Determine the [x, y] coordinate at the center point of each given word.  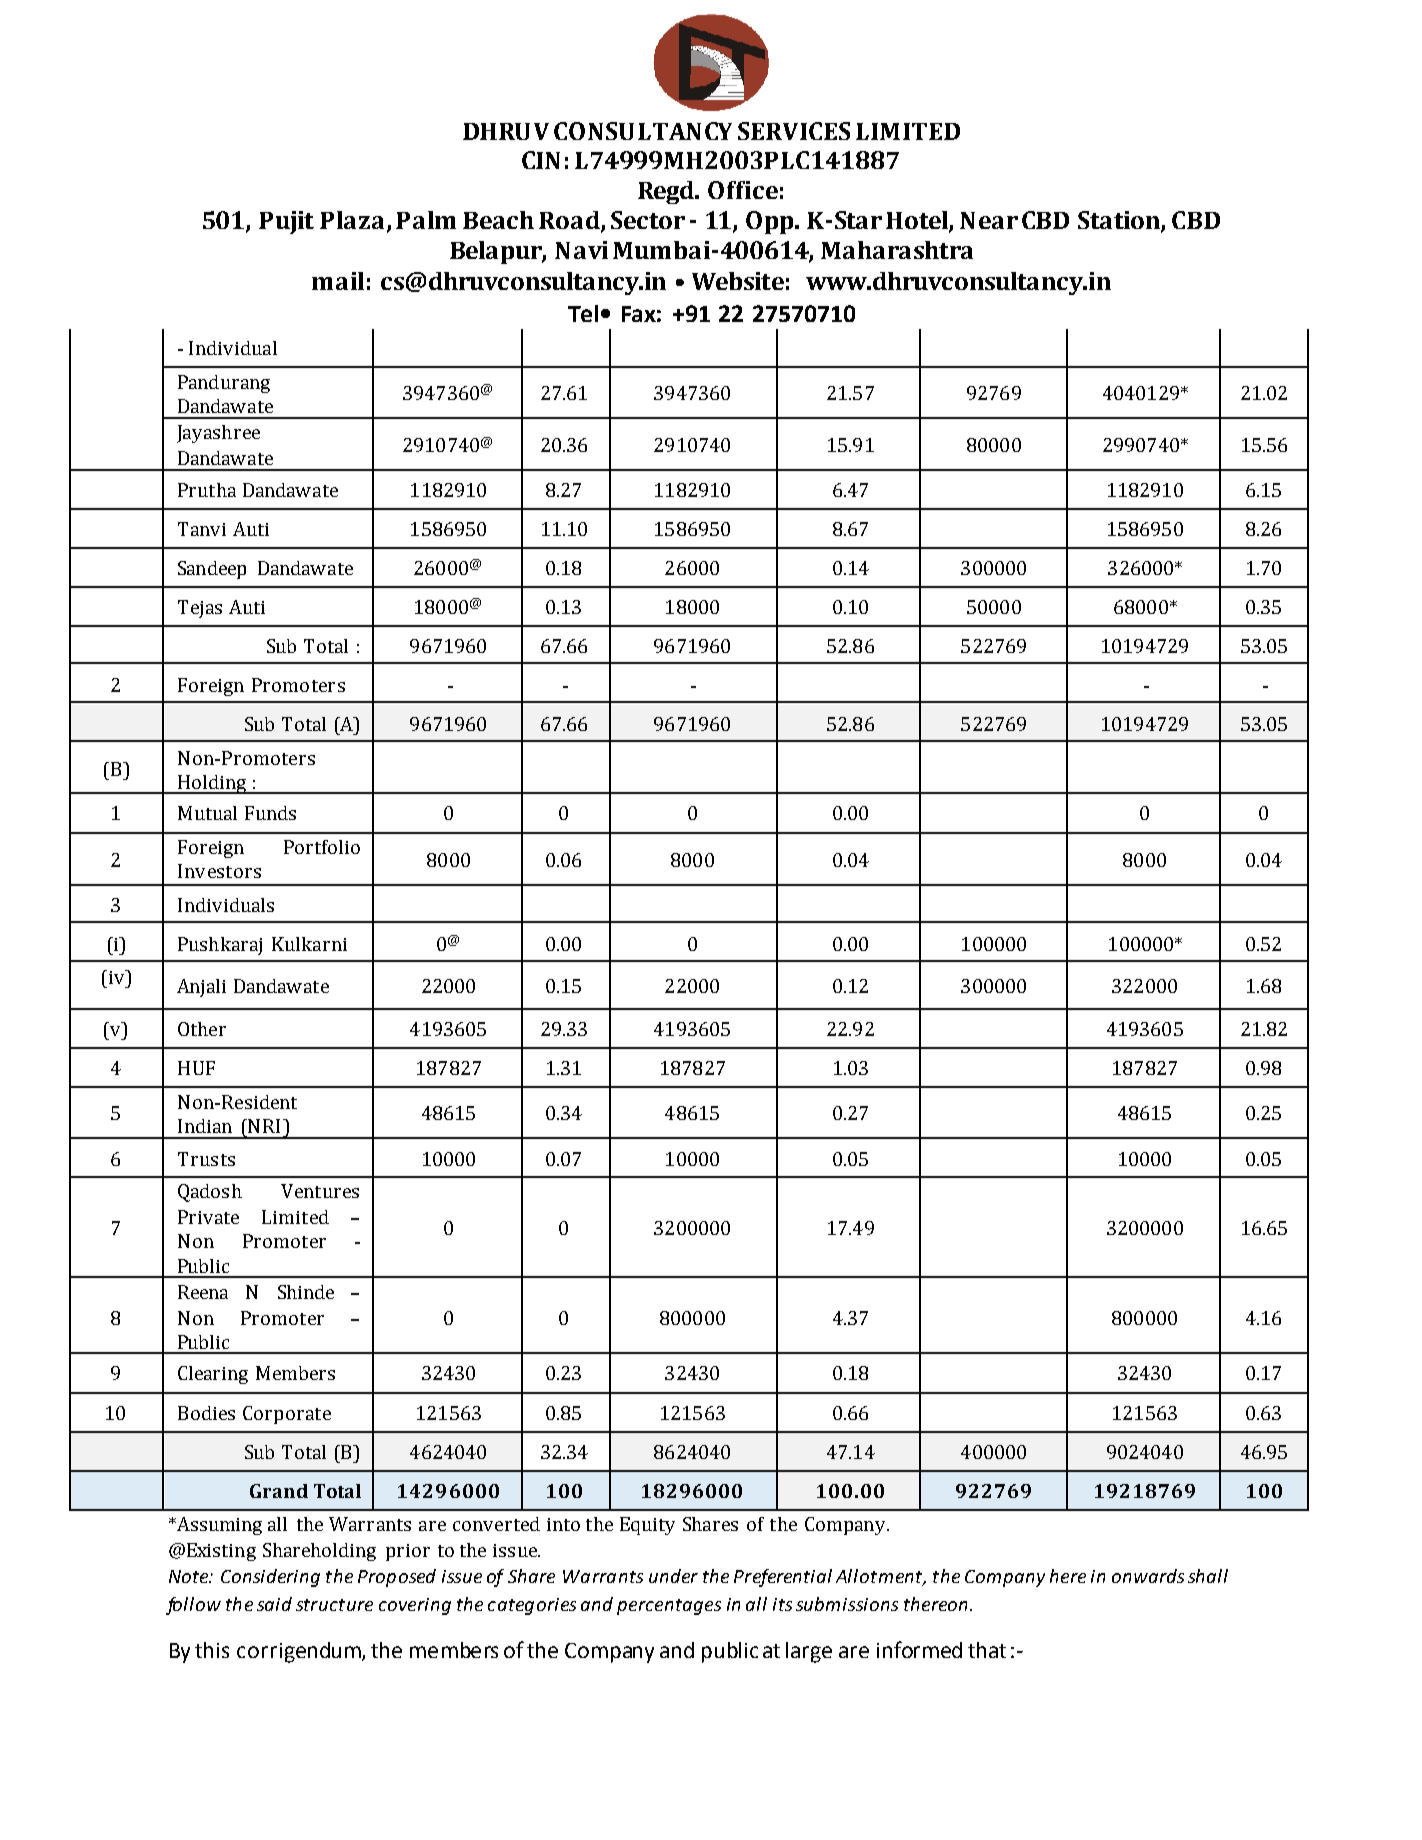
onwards [1148, 1576]
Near [989, 220]
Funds [270, 813]
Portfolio [322, 847]
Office [743, 190]
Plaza [354, 221]
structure [334, 1605]
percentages [669, 1607]
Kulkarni [309, 944]
